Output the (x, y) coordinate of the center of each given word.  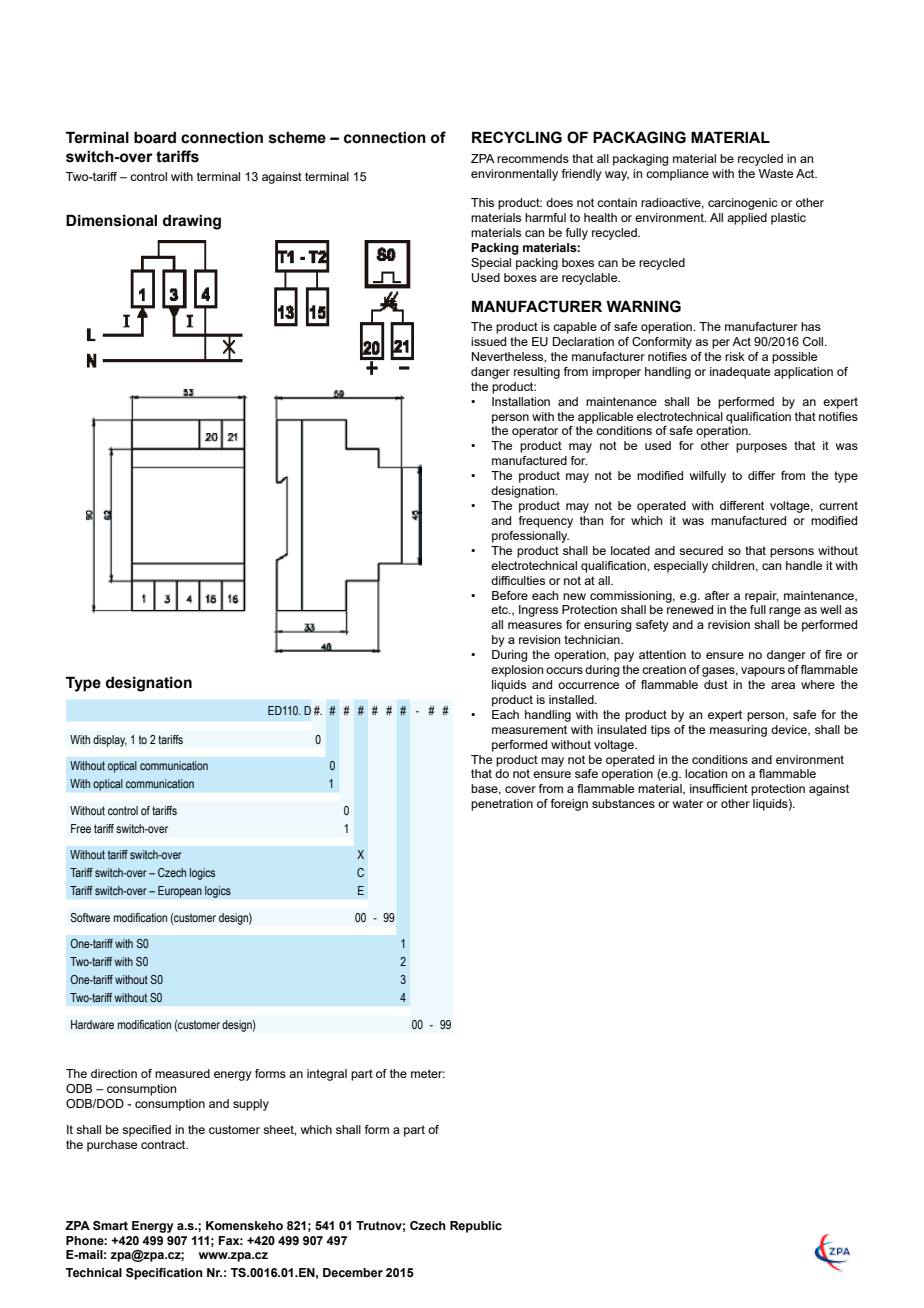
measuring (738, 731)
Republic (476, 1227)
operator (535, 432)
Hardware (92, 1024)
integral (327, 1075)
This (482, 202)
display (110, 741)
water (688, 803)
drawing (192, 222)
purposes (761, 448)
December (353, 1272)
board (155, 137)
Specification (164, 1274)
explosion (517, 671)
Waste (776, 173)
